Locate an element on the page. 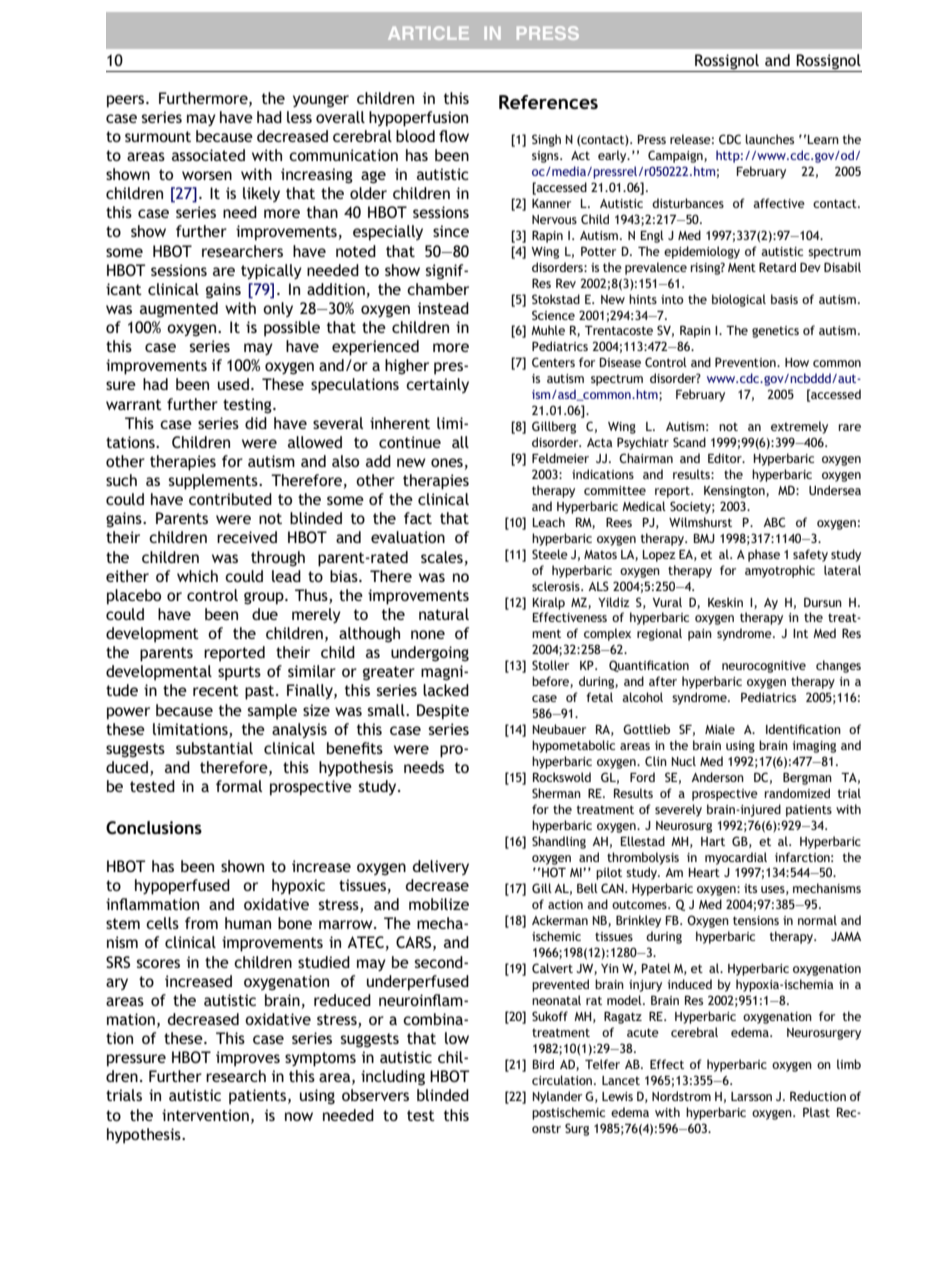 The width and height of the document is (952, 1270). improves is located at coordinates (248, 1059).
